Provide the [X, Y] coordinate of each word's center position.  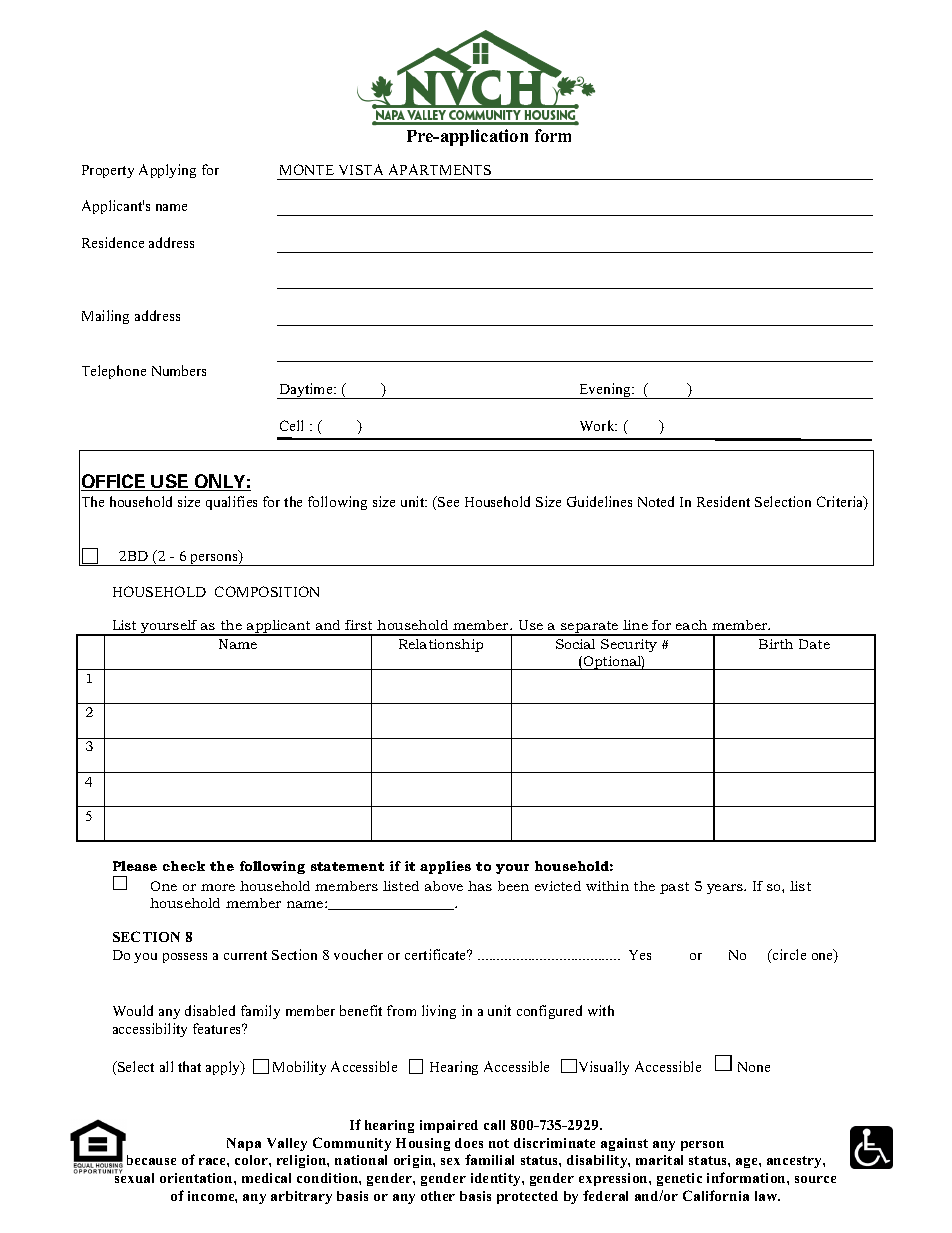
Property [108, 171]
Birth [776, 644]
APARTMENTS [440, 169]
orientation [197, 1178]
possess [185, 958]
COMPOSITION [267, 591]
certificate [437, 954]
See [447, 501]
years [726, 889]
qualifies [231, 503]
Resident [723, 501]
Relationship [441, 645]
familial [489, 1159]
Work [598, 425]
